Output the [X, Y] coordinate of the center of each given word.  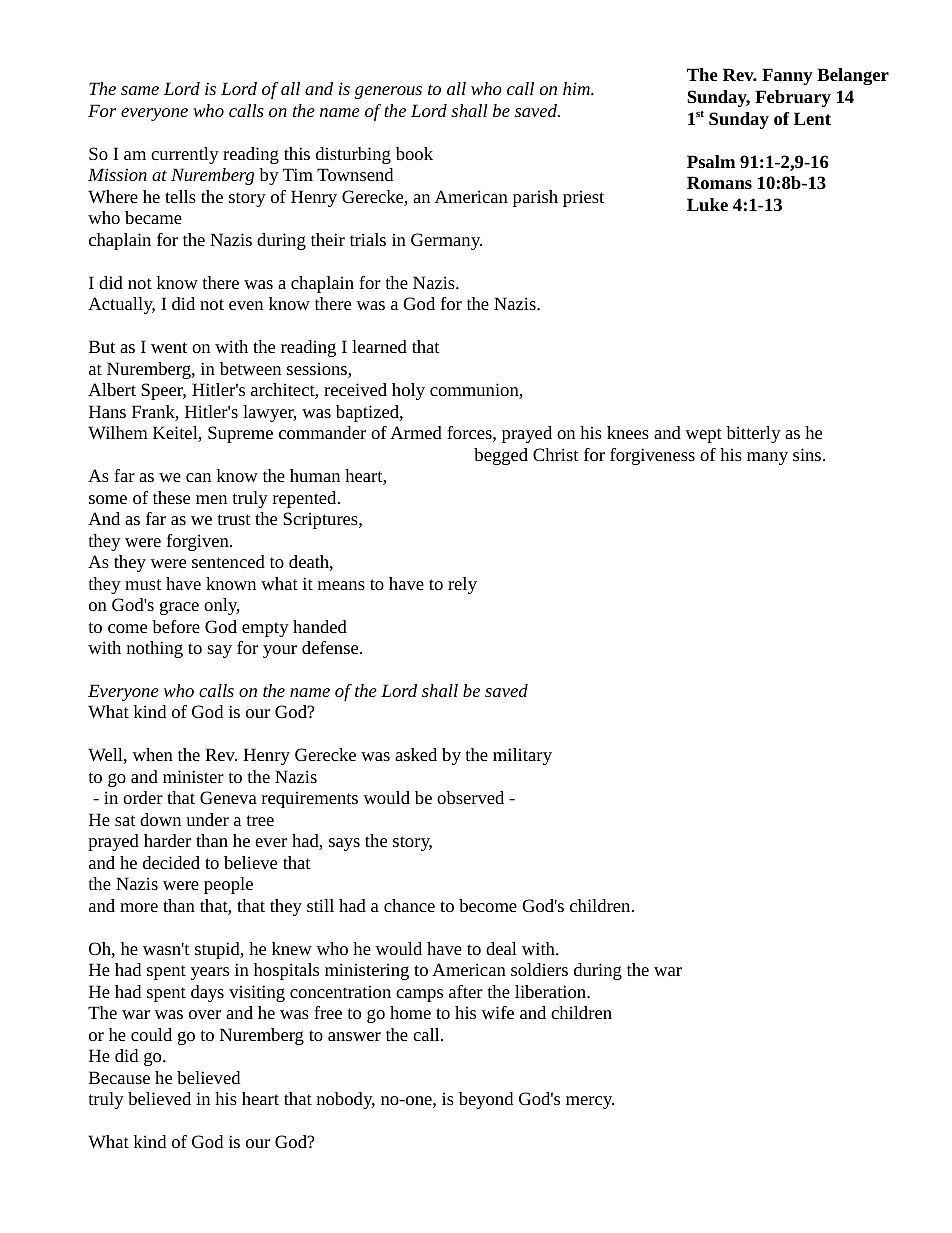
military [522, 756]
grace [179, 608]
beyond [486, 1100]
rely [462, 585]
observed [470, 797]
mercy [590, 1102]
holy [408, 391]
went [169, 347]
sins [808, 454]
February [793, 98]
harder [167, 840]
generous [388, 92]
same [140, 90]
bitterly [753, 434]
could [151, 1034]
